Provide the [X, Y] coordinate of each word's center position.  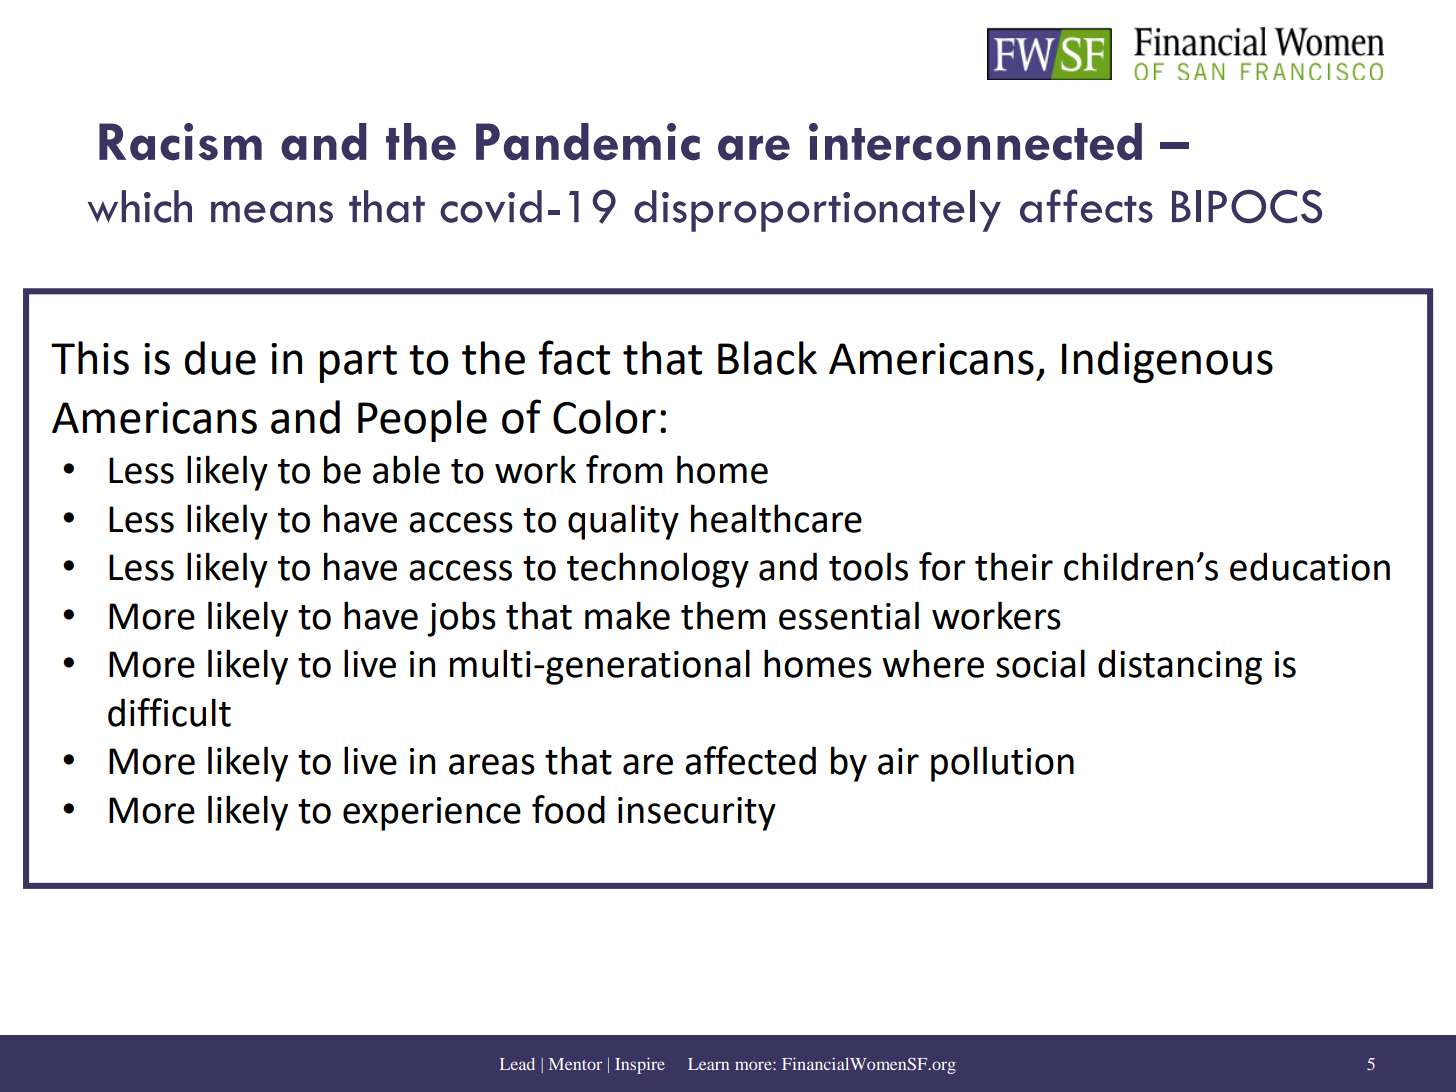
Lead [517, 1063]
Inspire [640, 1065]
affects [1086, 206]
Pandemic [588, 142]
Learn [708, 1064]
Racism [180, 142]
